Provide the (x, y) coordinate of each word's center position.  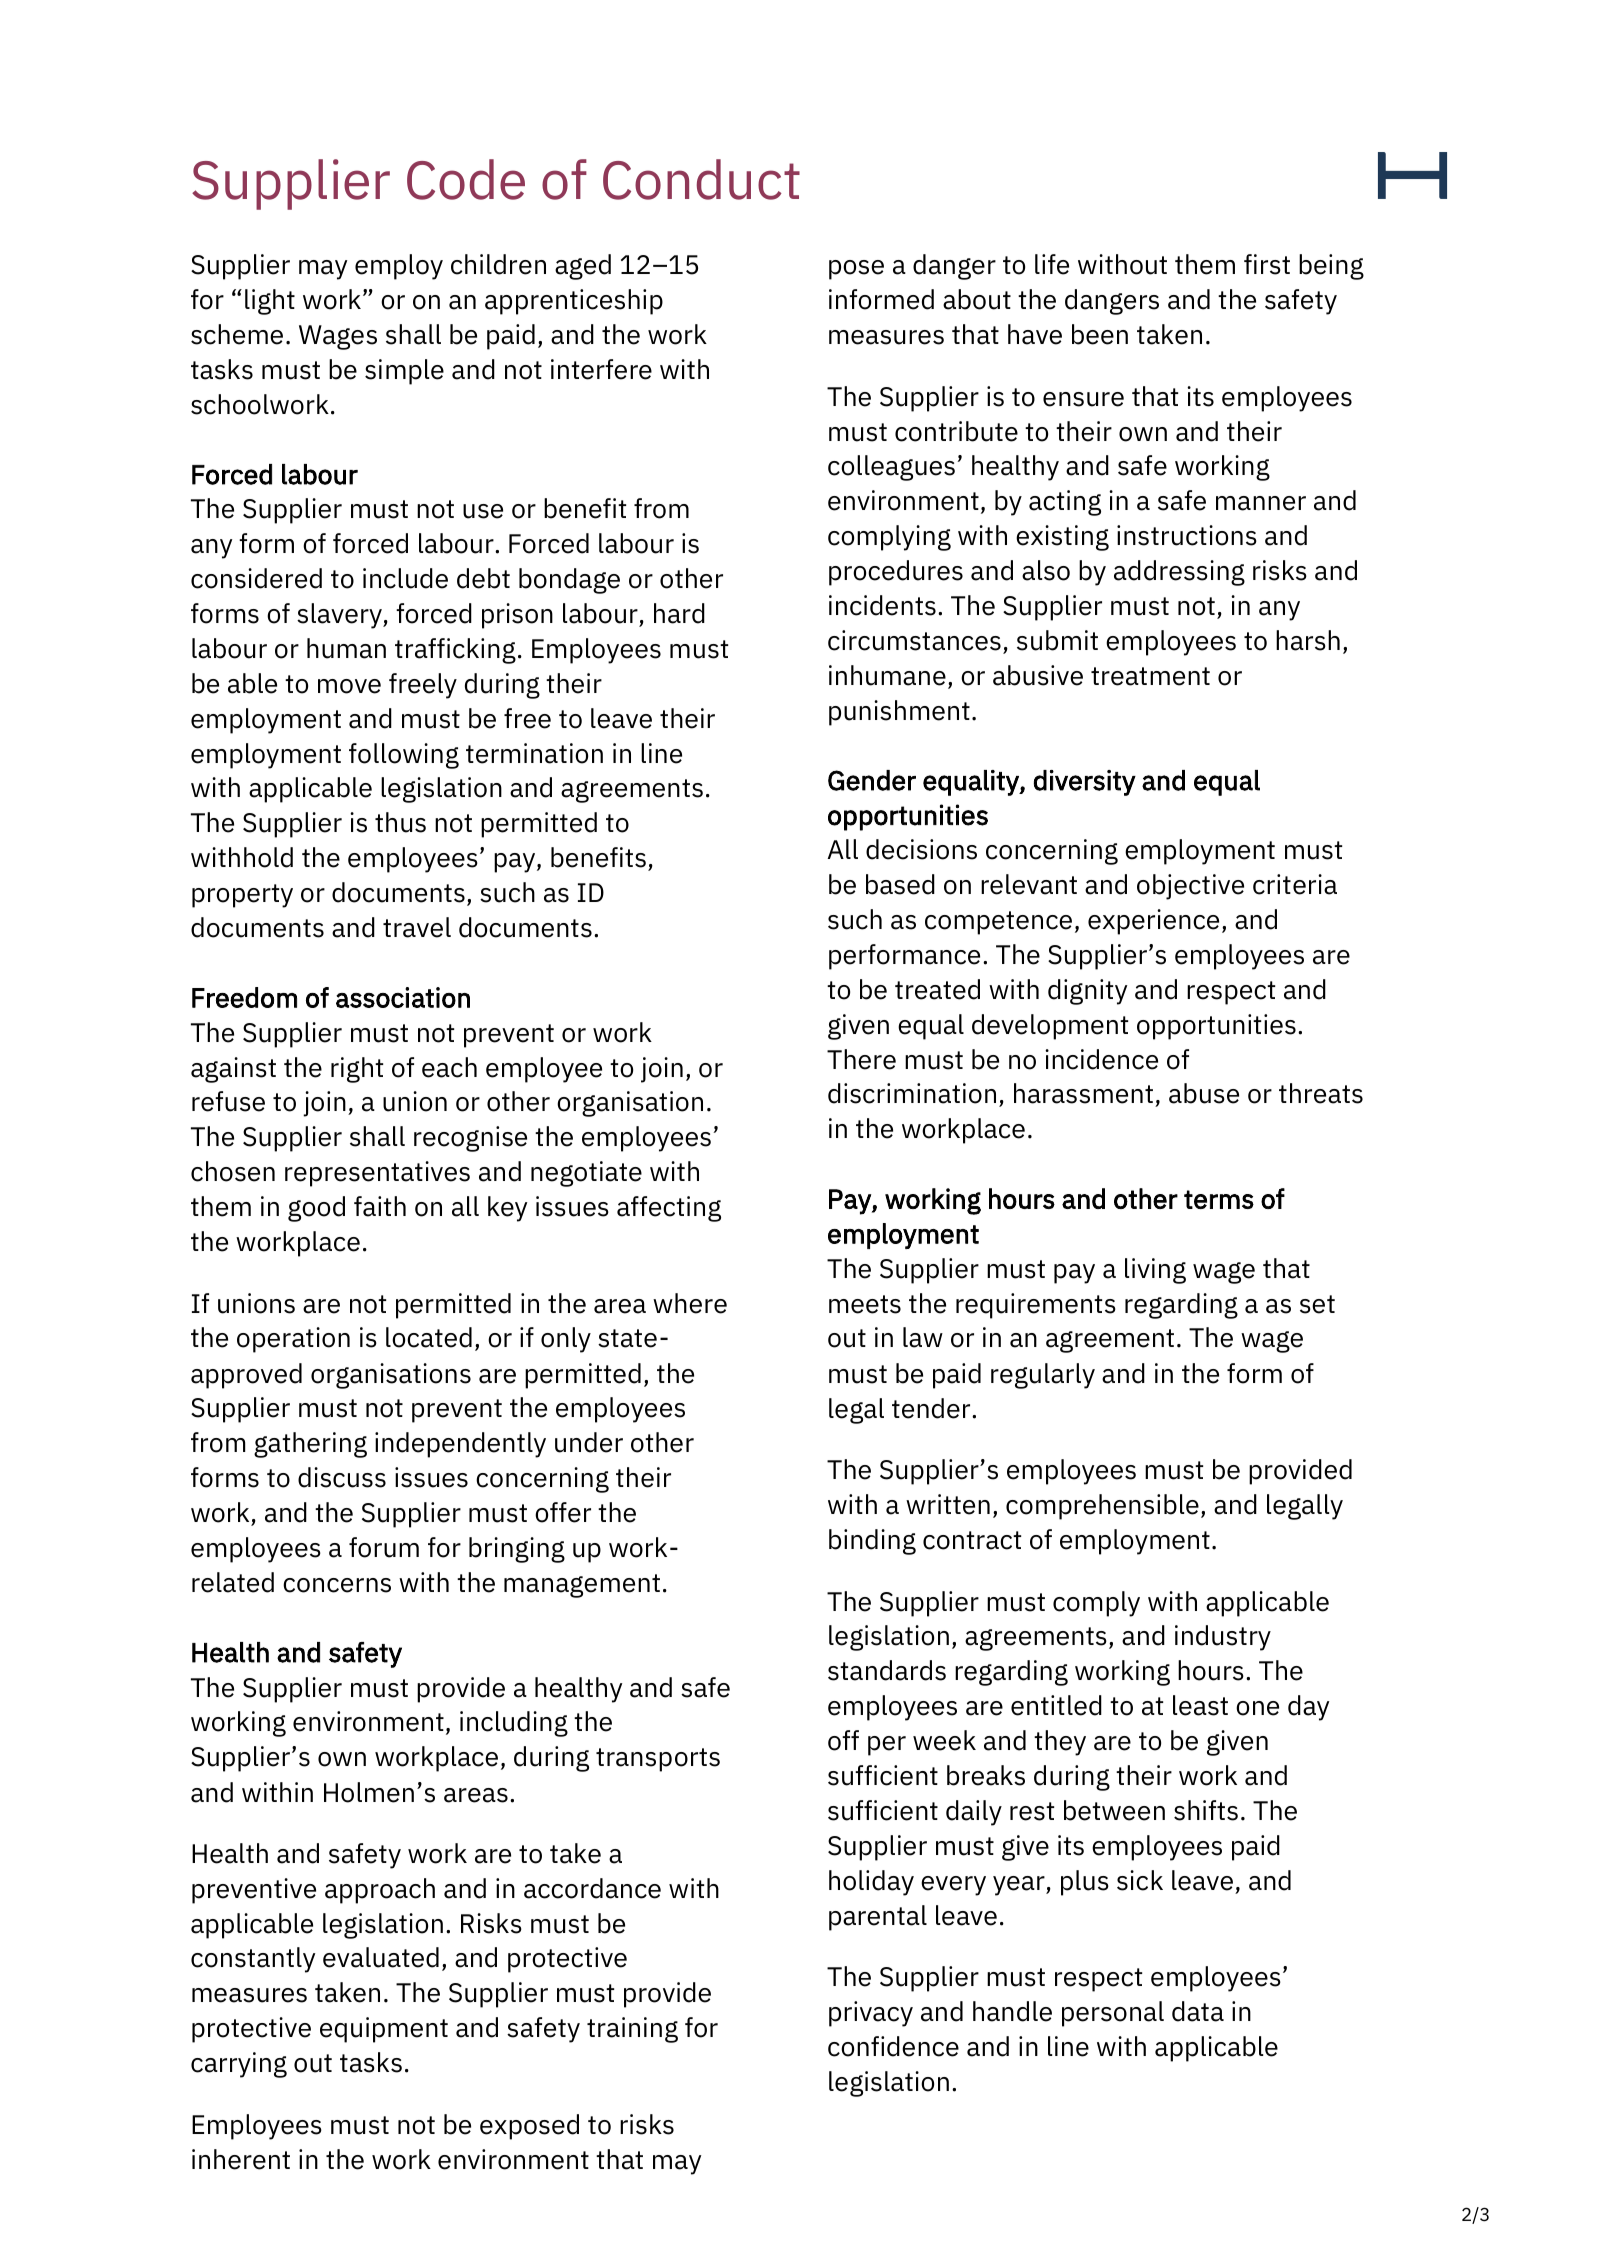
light (270, 302)
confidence (893, 2046)
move (349, 686)
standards (887, 1670)
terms (1219, 1199)
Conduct (701, 179)
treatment (1150, 676)
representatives (377, 1174)
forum (384, 1547)
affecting (669, 1209)
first (1267, 264)
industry (1223, 1638)
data (1198, 2011)
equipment (384, 2030)
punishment (899, 713)
